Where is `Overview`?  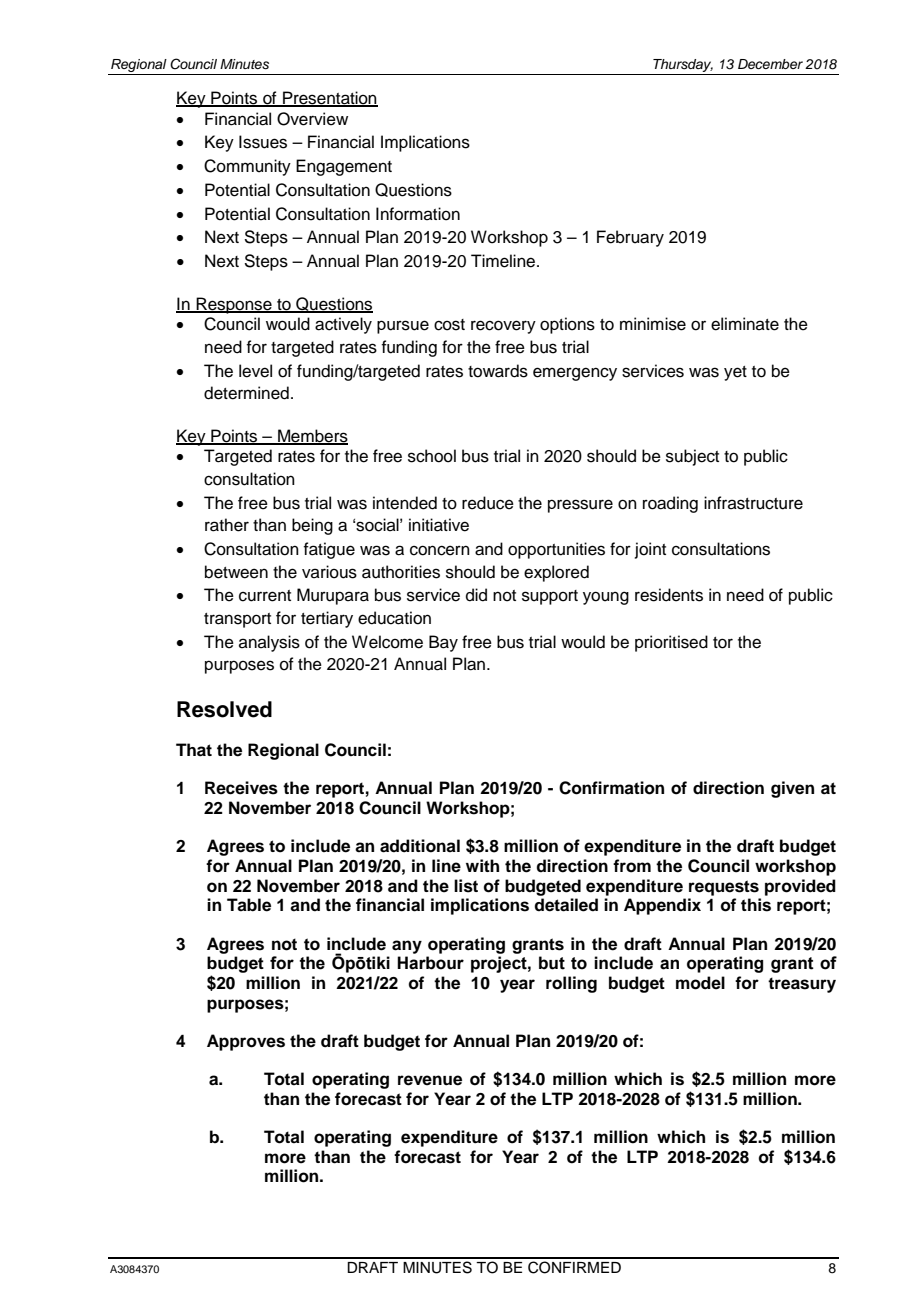
Overview is located at coordinates (312, 119).
